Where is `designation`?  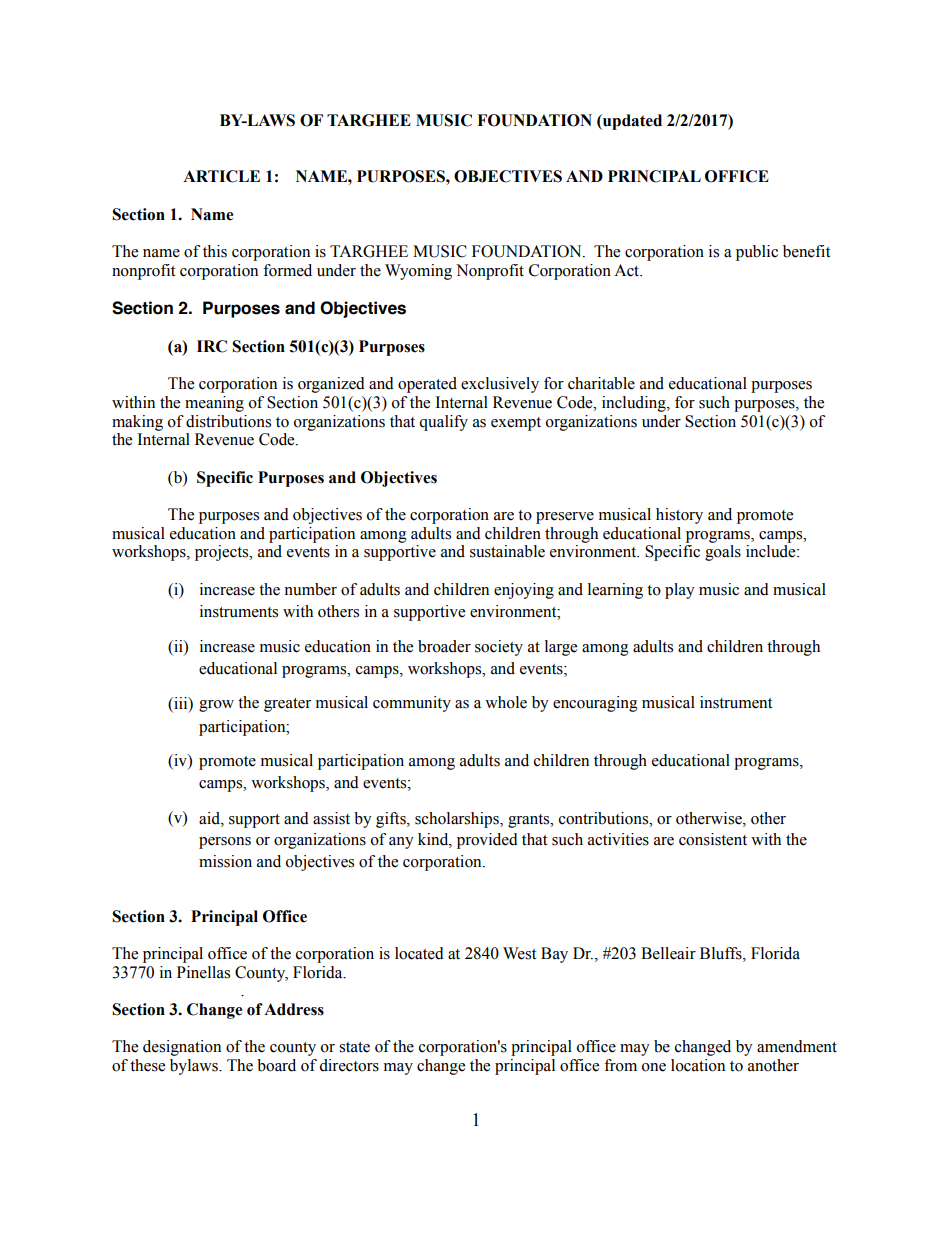
designation is located at coordinates (182, 1048).
